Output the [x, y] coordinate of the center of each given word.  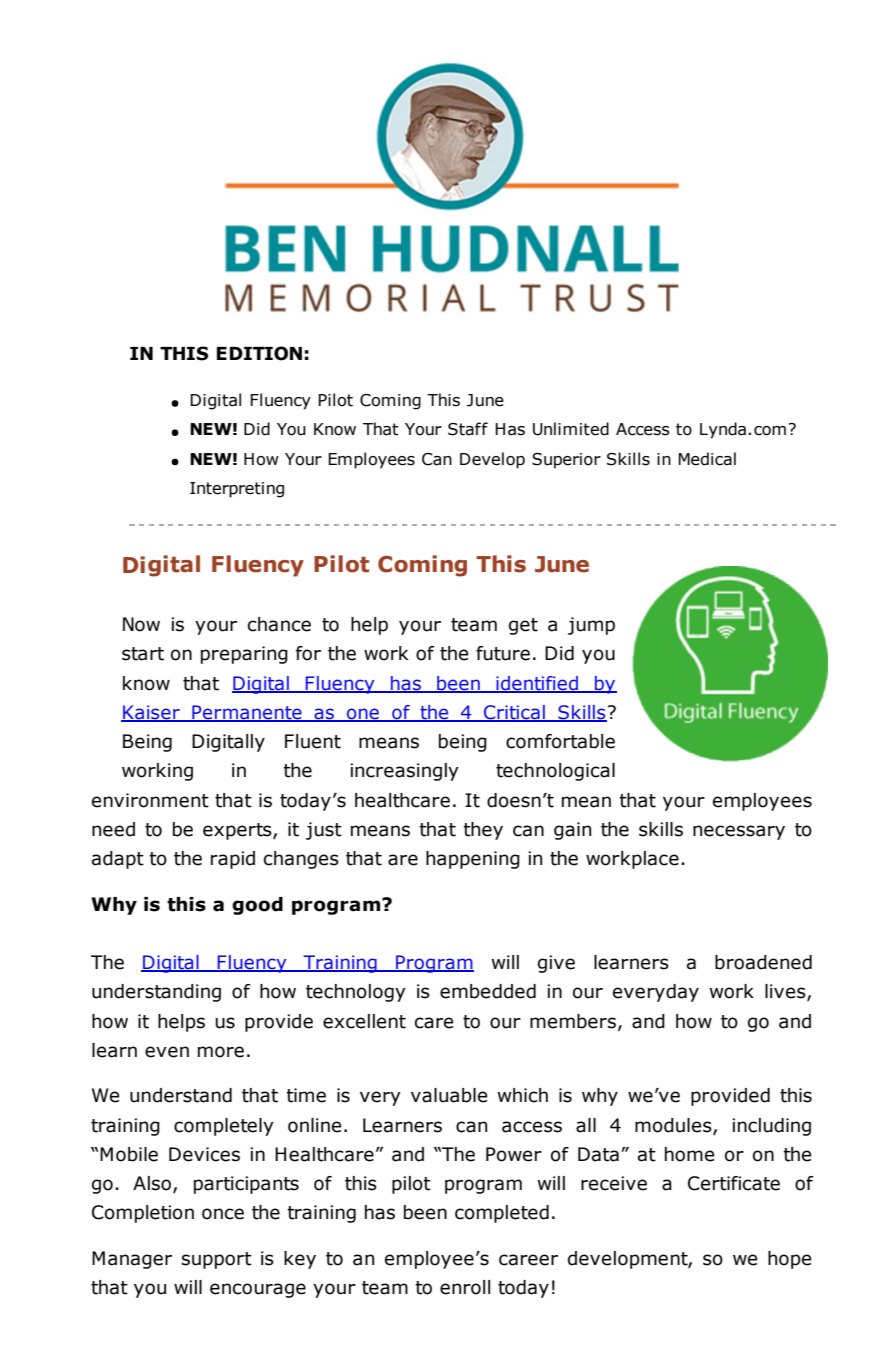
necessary [739, 832]
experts [238, 831]
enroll [465, 1287]
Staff [468, 429]
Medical [707, 459]
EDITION [259, 353]
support [217, 1260]
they [483, 831]
